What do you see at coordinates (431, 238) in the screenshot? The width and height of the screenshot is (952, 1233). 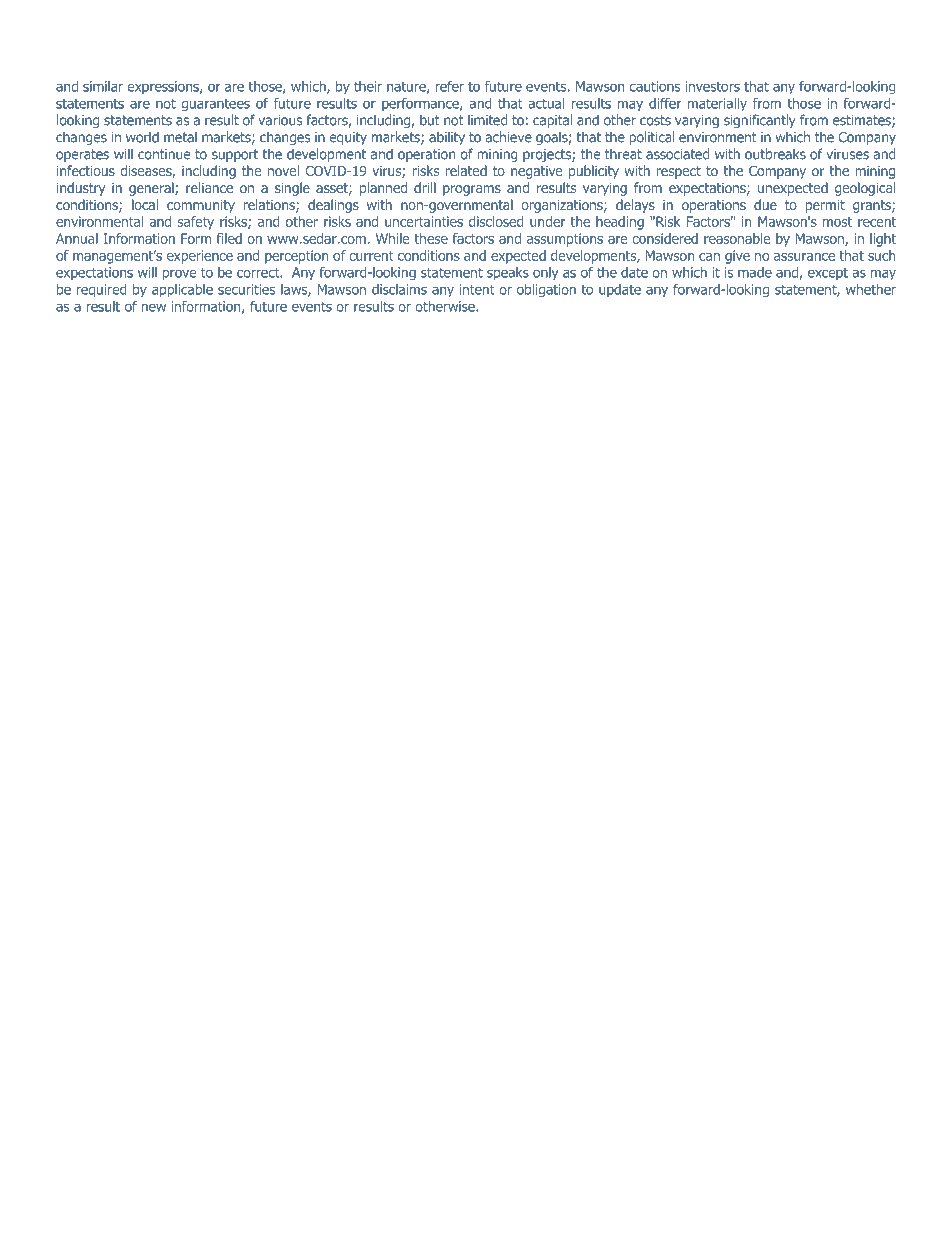 I see `these` at bounding box center [431, 238].
